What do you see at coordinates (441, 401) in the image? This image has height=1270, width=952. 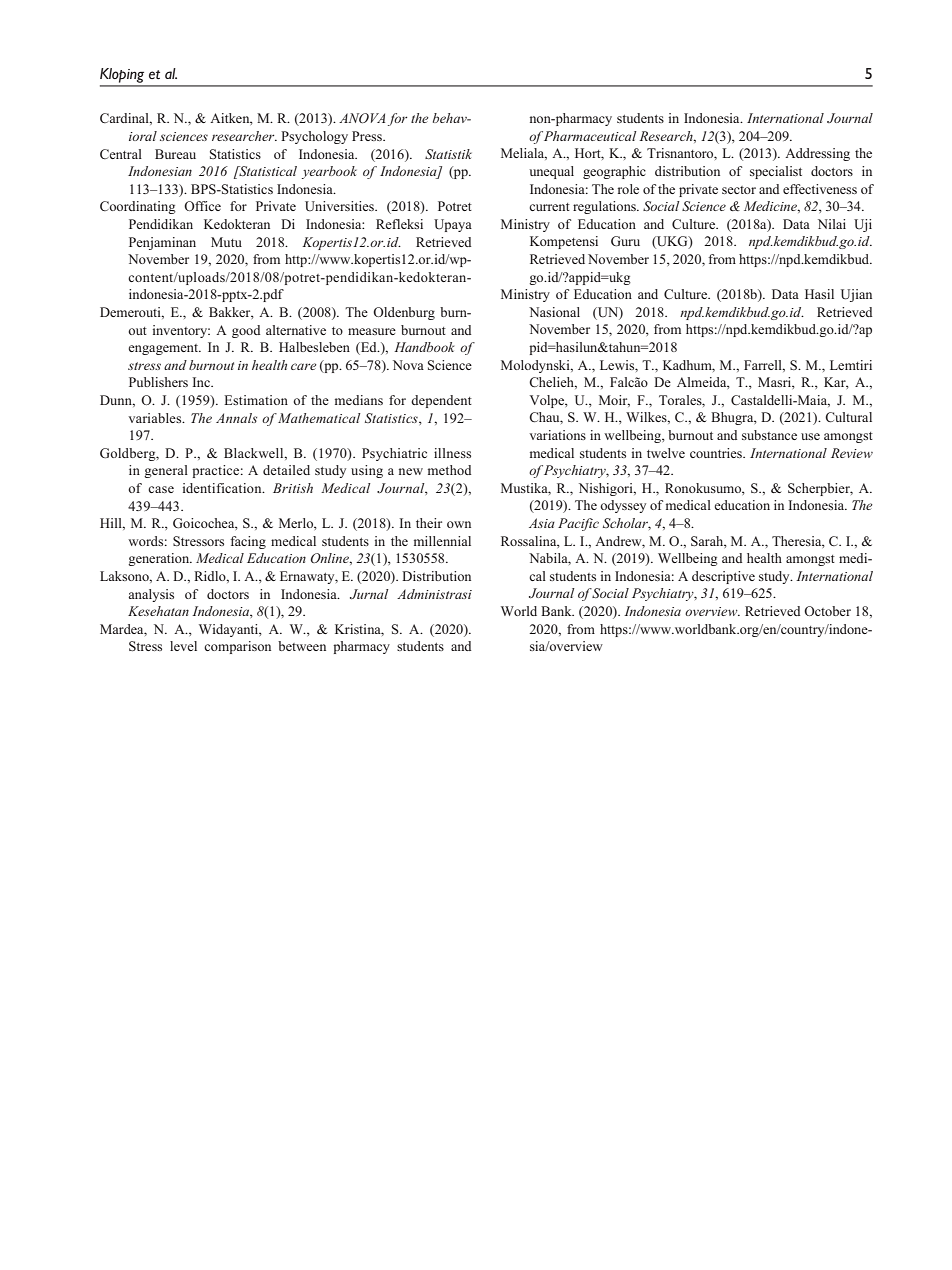 I see `dependent` at bounding box center [441, 401].
